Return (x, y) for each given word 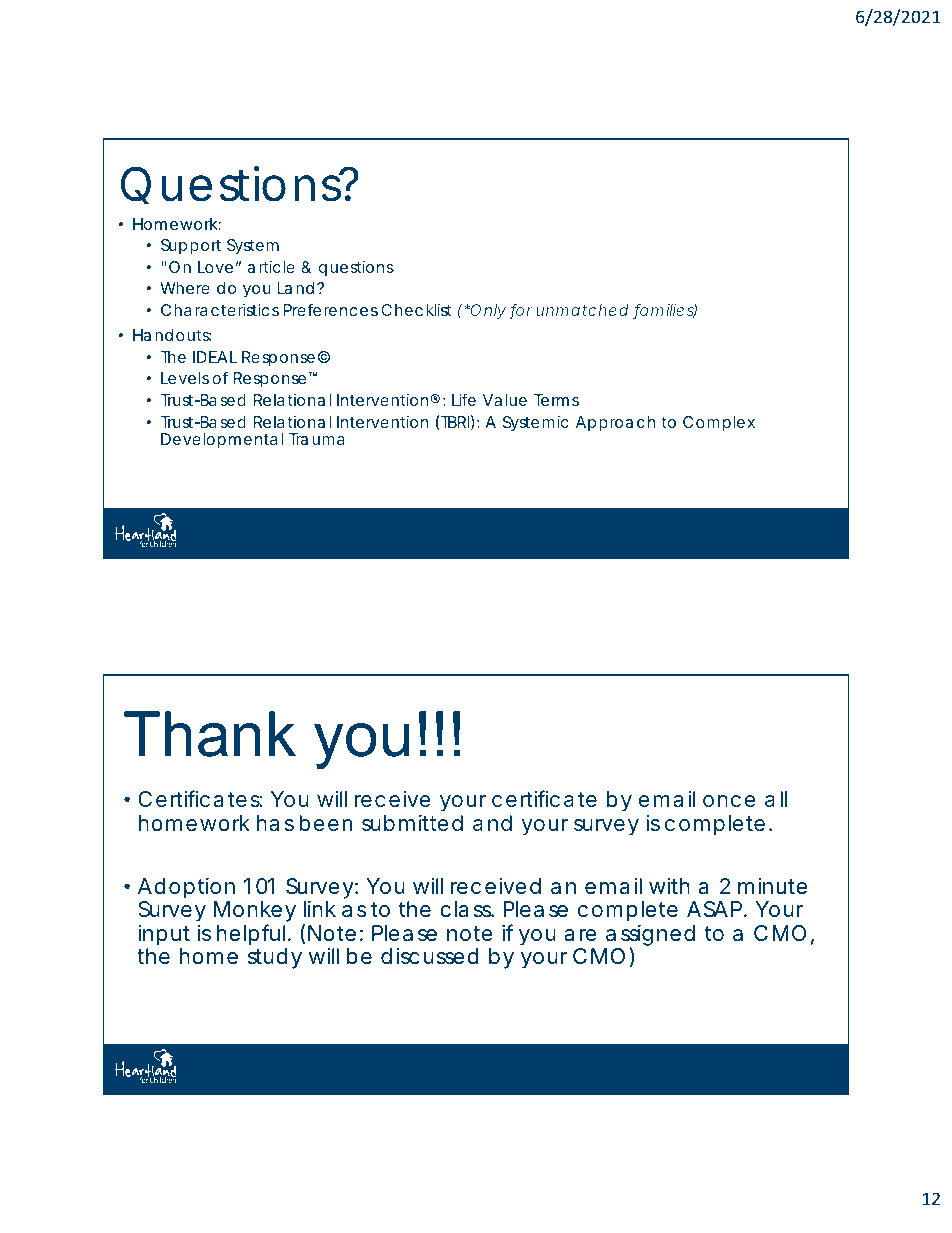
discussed (429, 956)
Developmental (222, 441)
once (729, 801)
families (665, 311)
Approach (615, 424)
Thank (210, 734)
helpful (253, 935)
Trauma (317, 439)
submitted (412, 823)
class (467, 909)
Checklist (416, 310)
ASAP (717, 909)
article (271, 267)
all (776, 799)
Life (464, 399)
